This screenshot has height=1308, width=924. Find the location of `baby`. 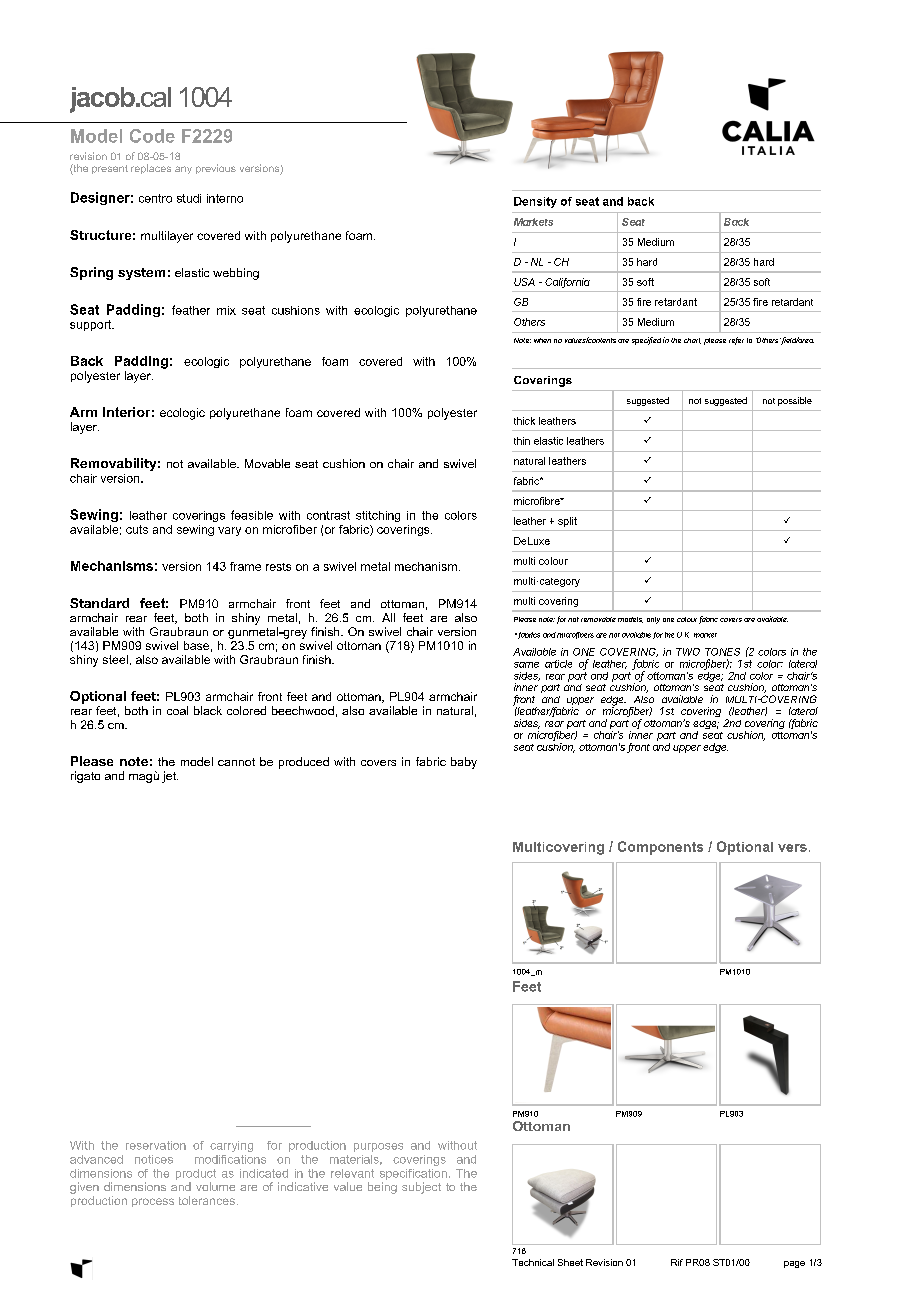

baby is located at coordinates (464, 763).
